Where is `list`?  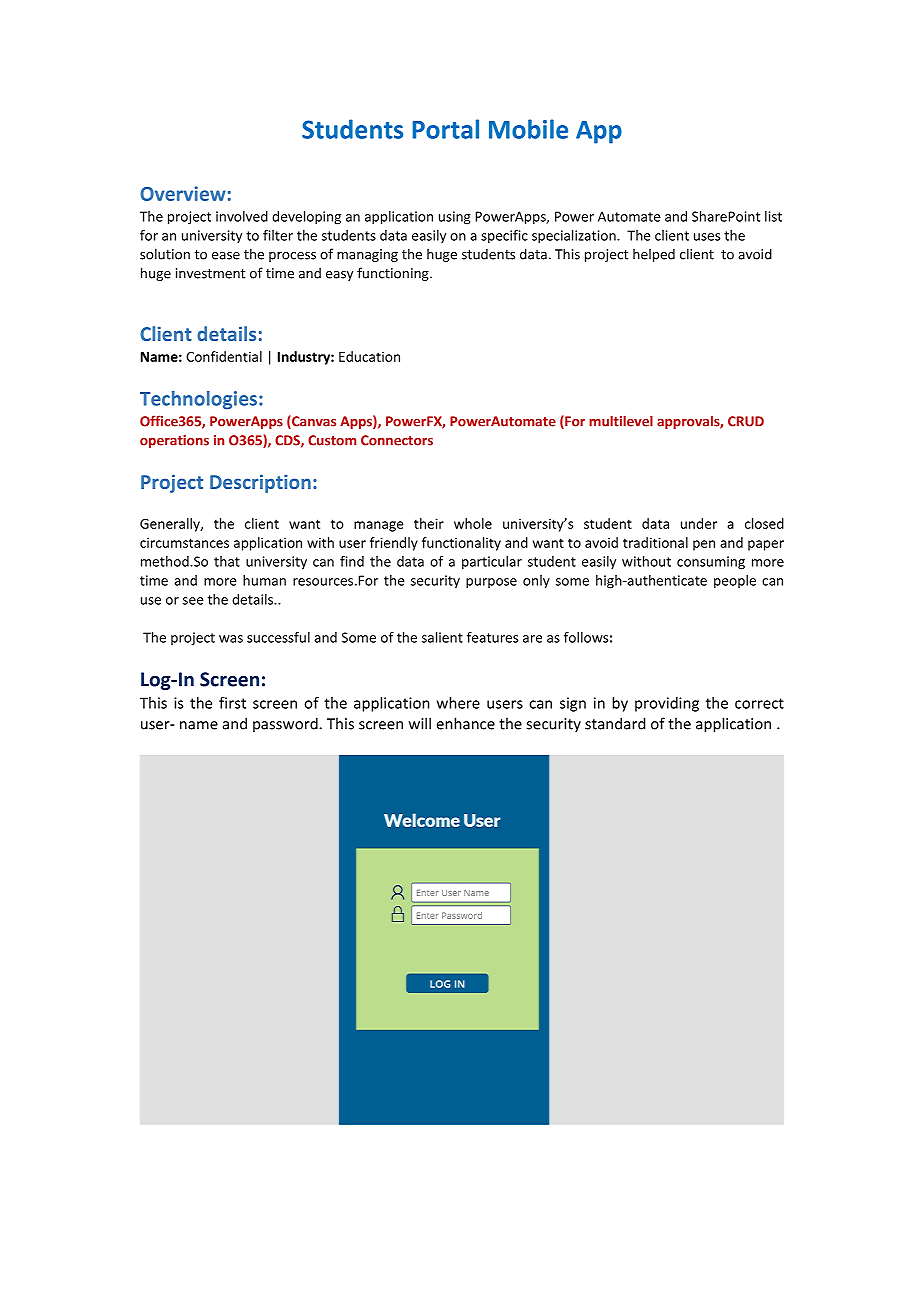 list is located at coordinates (773, 216).
